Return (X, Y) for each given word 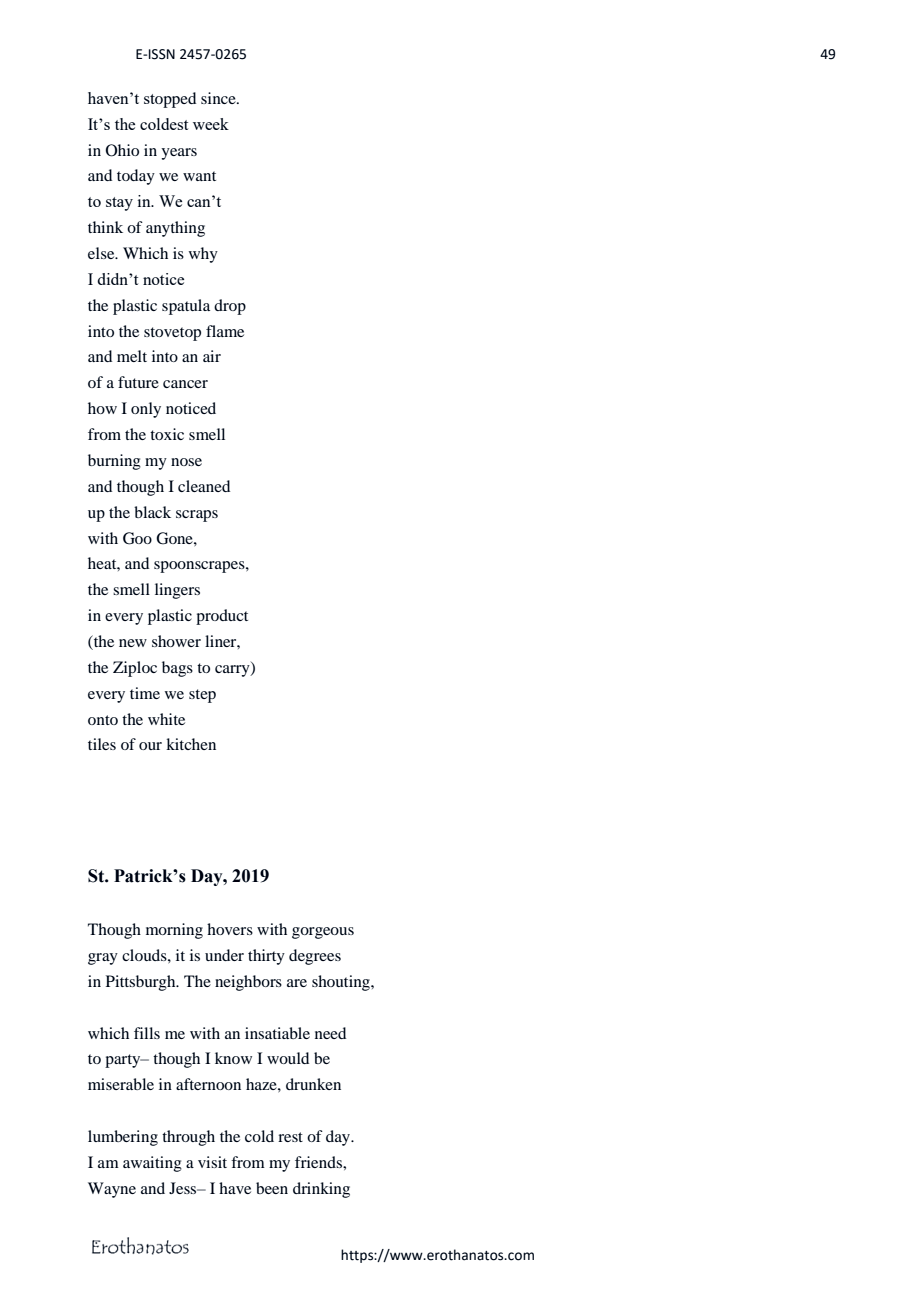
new (133, 643)
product (222, 617)
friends (319, 1162)
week (211, 124)
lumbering (123, 1138)
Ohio (122, 150)
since (219, 98)
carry (233, 671)
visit (212, 1162)
